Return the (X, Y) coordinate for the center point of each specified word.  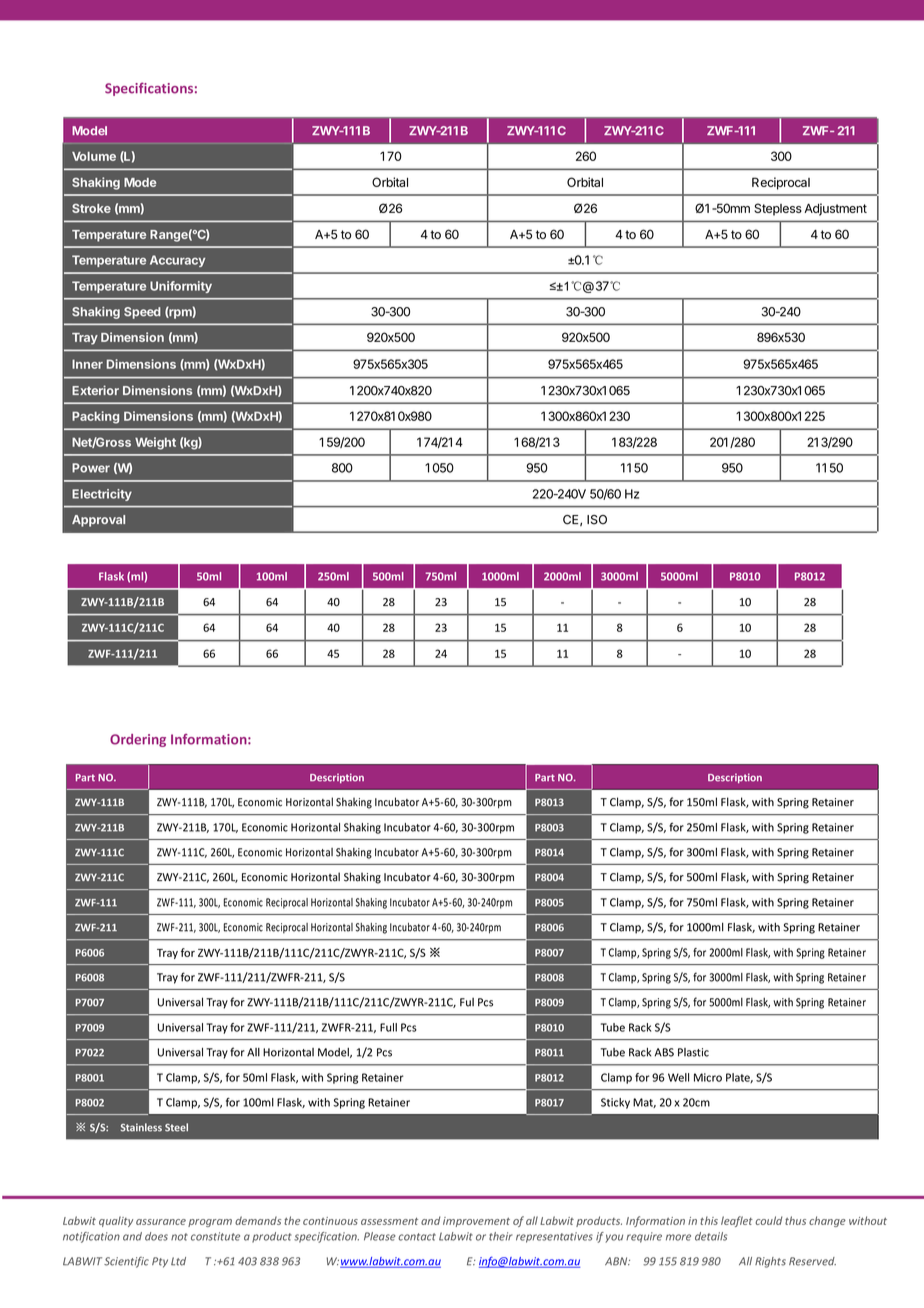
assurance (161, 1222)
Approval (98, 521)
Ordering (138, 740)
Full (388, 1027)
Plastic (693, 1052)
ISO (597, 520)
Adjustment (835, 209)
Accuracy (177, 261)
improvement (476, 1222)
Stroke (91, 208)
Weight (155, 443)
